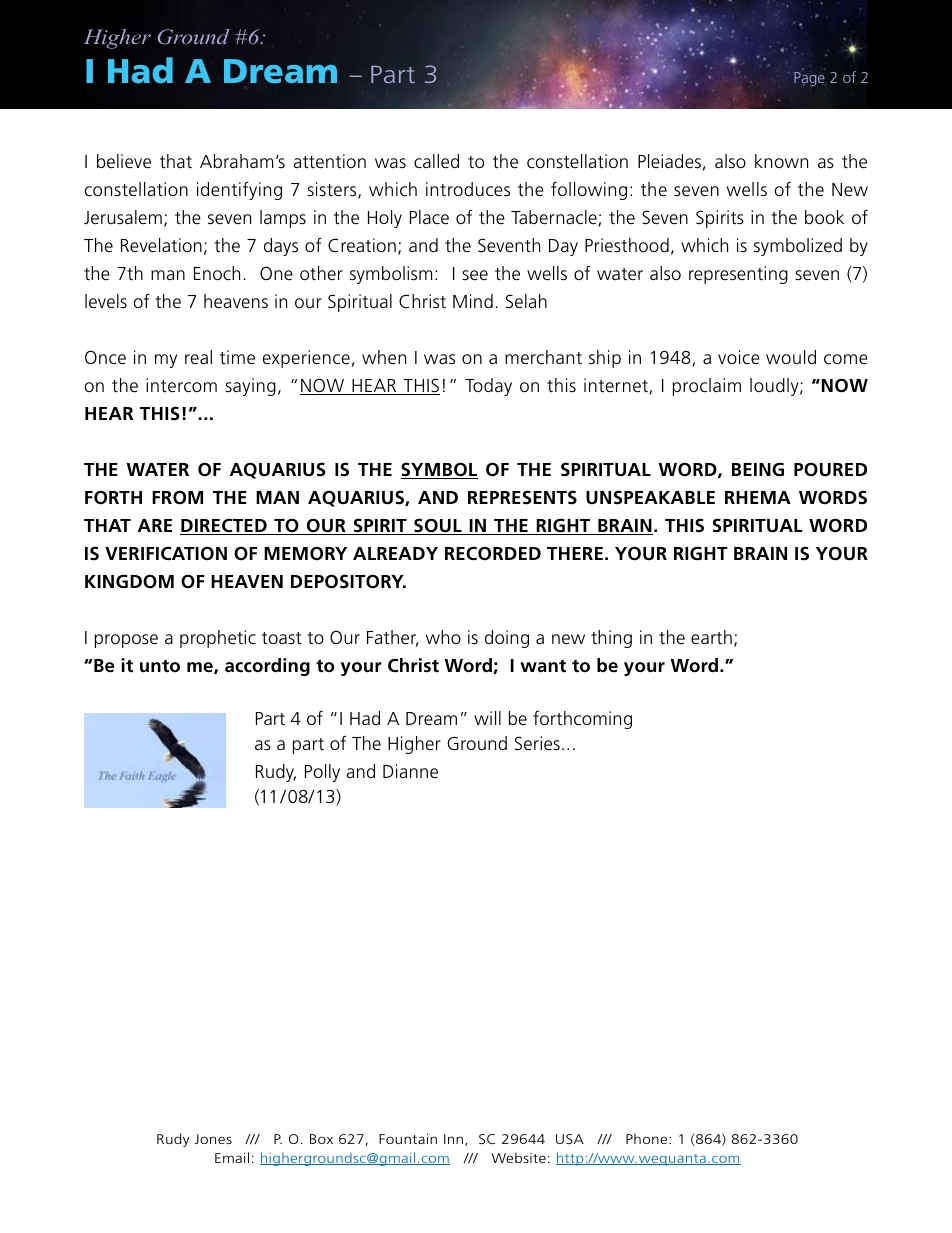 The height and width of the document is (1233, 952). I want to click on called, so click(436, 161).
